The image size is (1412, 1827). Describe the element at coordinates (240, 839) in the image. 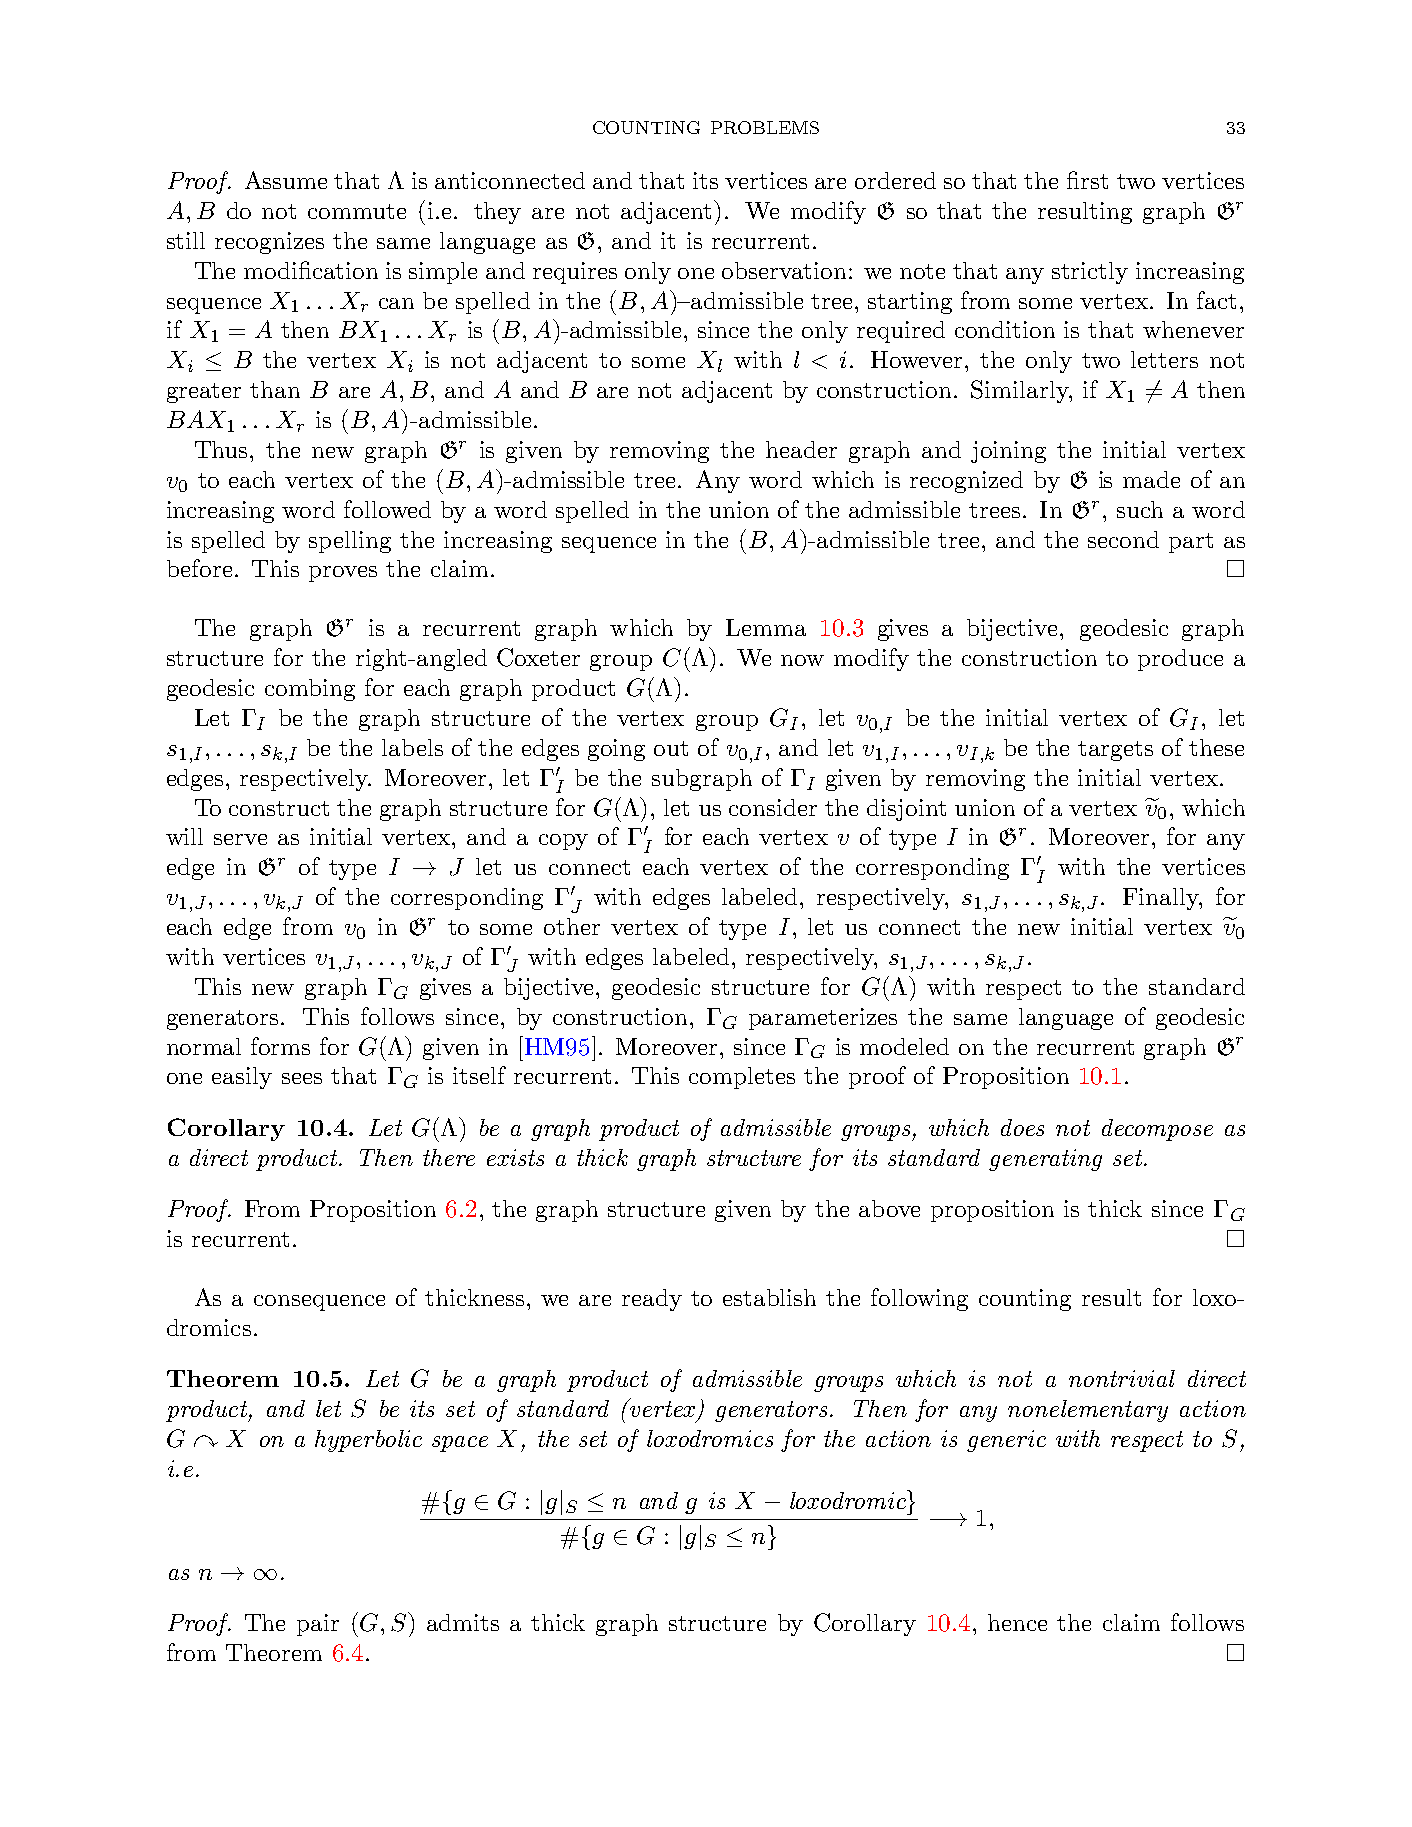

I see `serve` at that location.
